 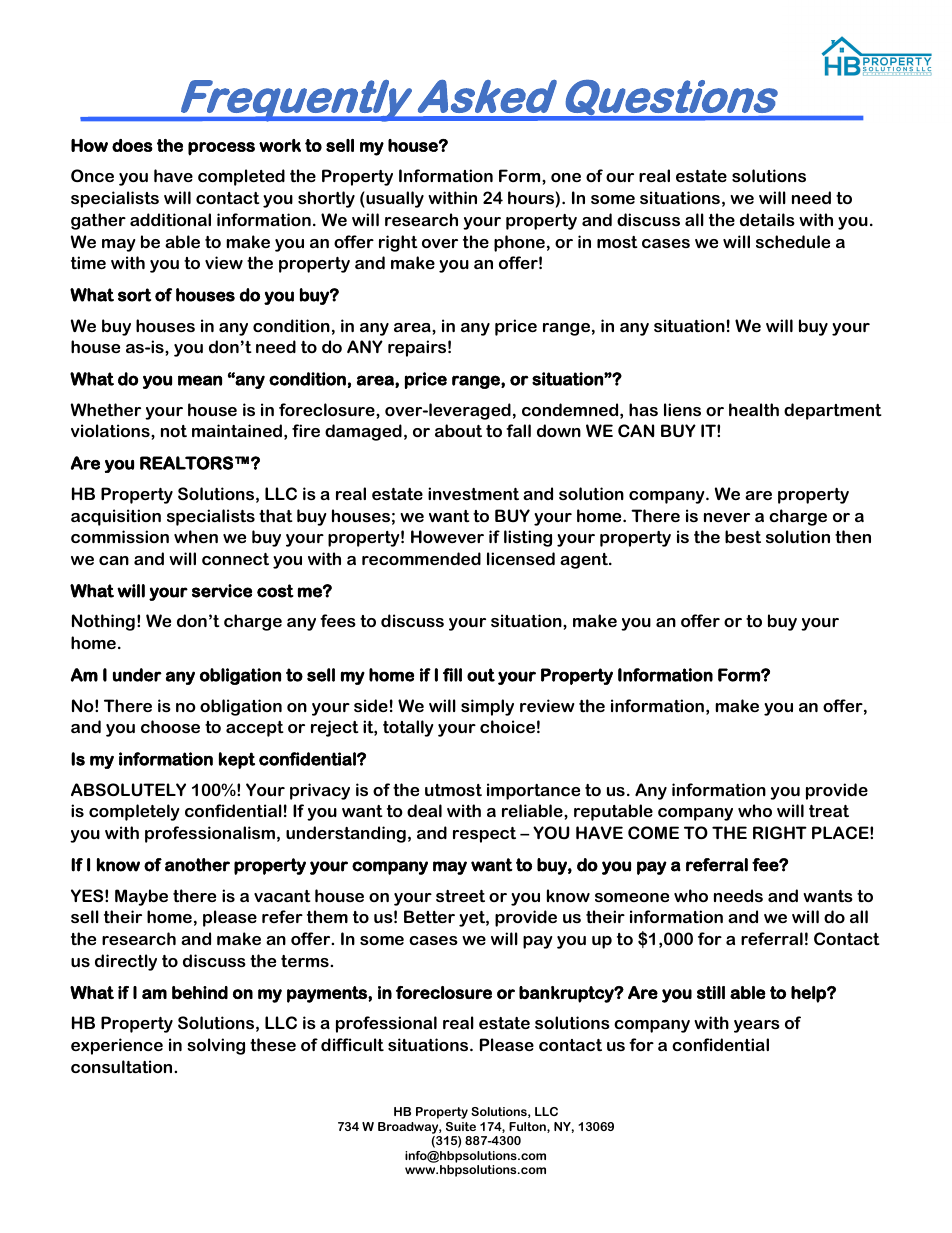 What do you see at coordinates (743, 536) in the screenshot?
I see `best` at bounding box center [743, 536].
